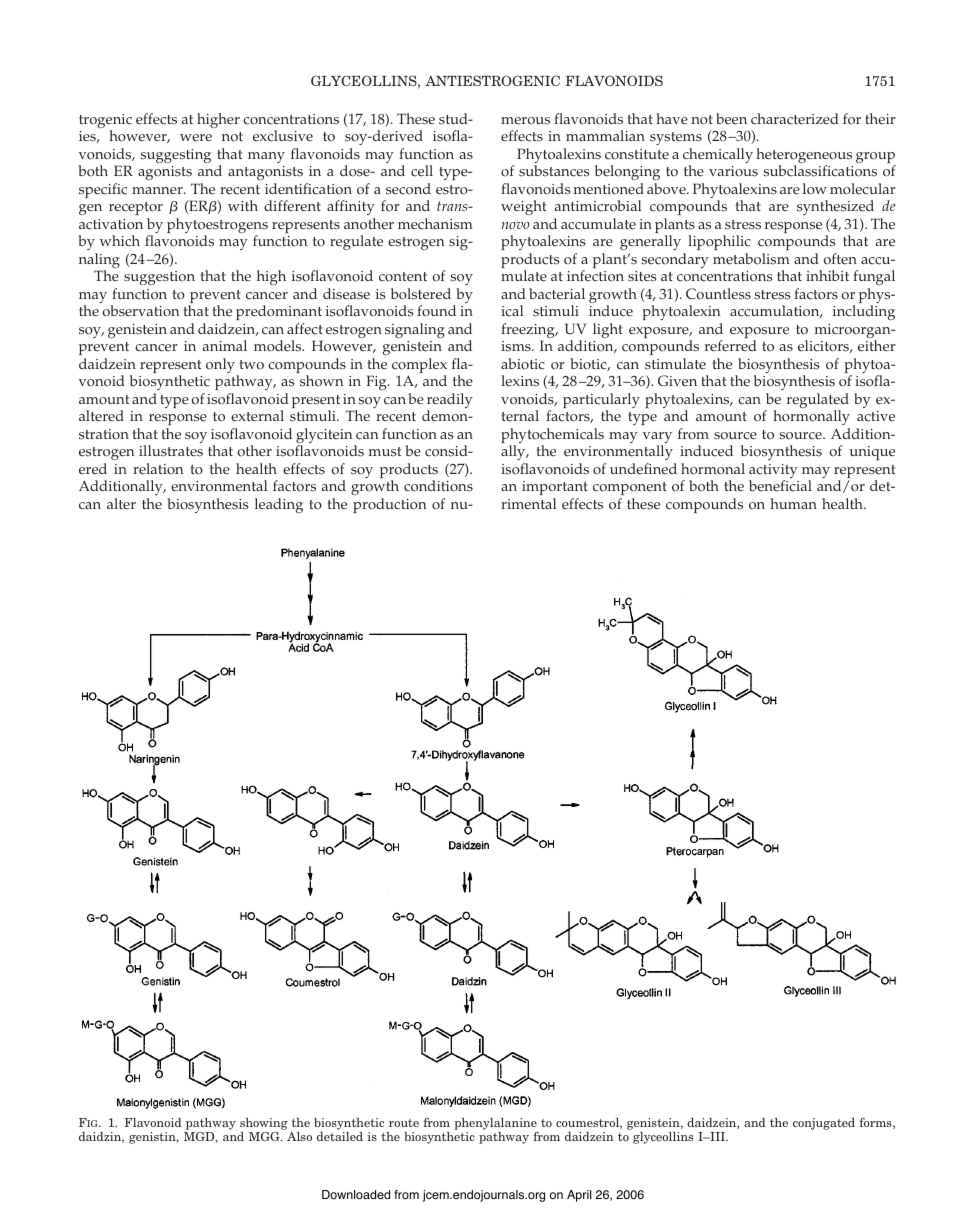 This page has width=972, height=1232. What do you see at coordinates (554, 171) in the page?
I see `substances` at bounding box center [554, 171].
